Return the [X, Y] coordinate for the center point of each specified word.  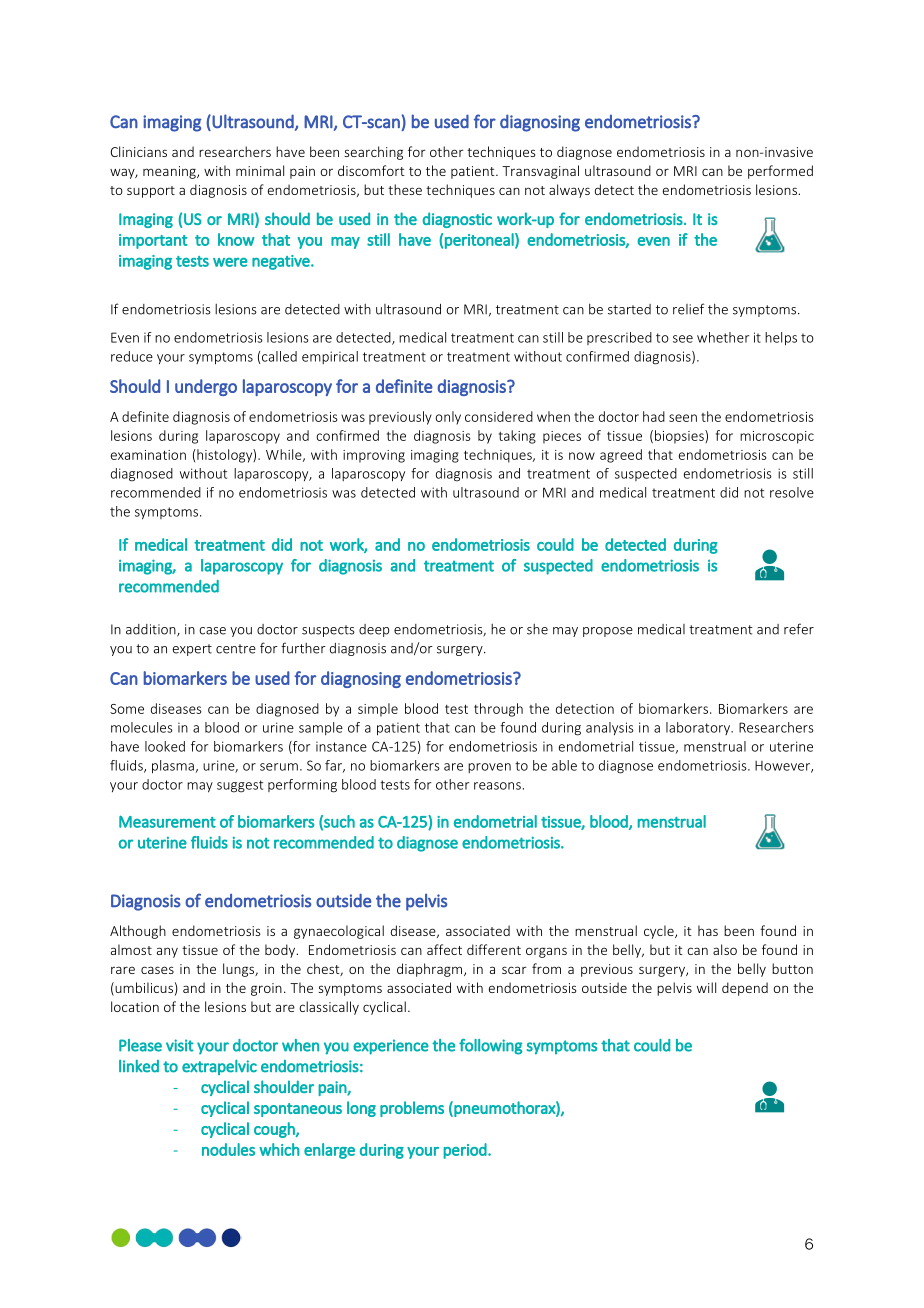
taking [517, 437]
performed [780, 172]
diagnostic [457, 220]
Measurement [167, 821]
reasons [497, 786]
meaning [170, 172]
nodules [228, 1149]
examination [148, 455]
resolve [792, 492]
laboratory [699, 728]
